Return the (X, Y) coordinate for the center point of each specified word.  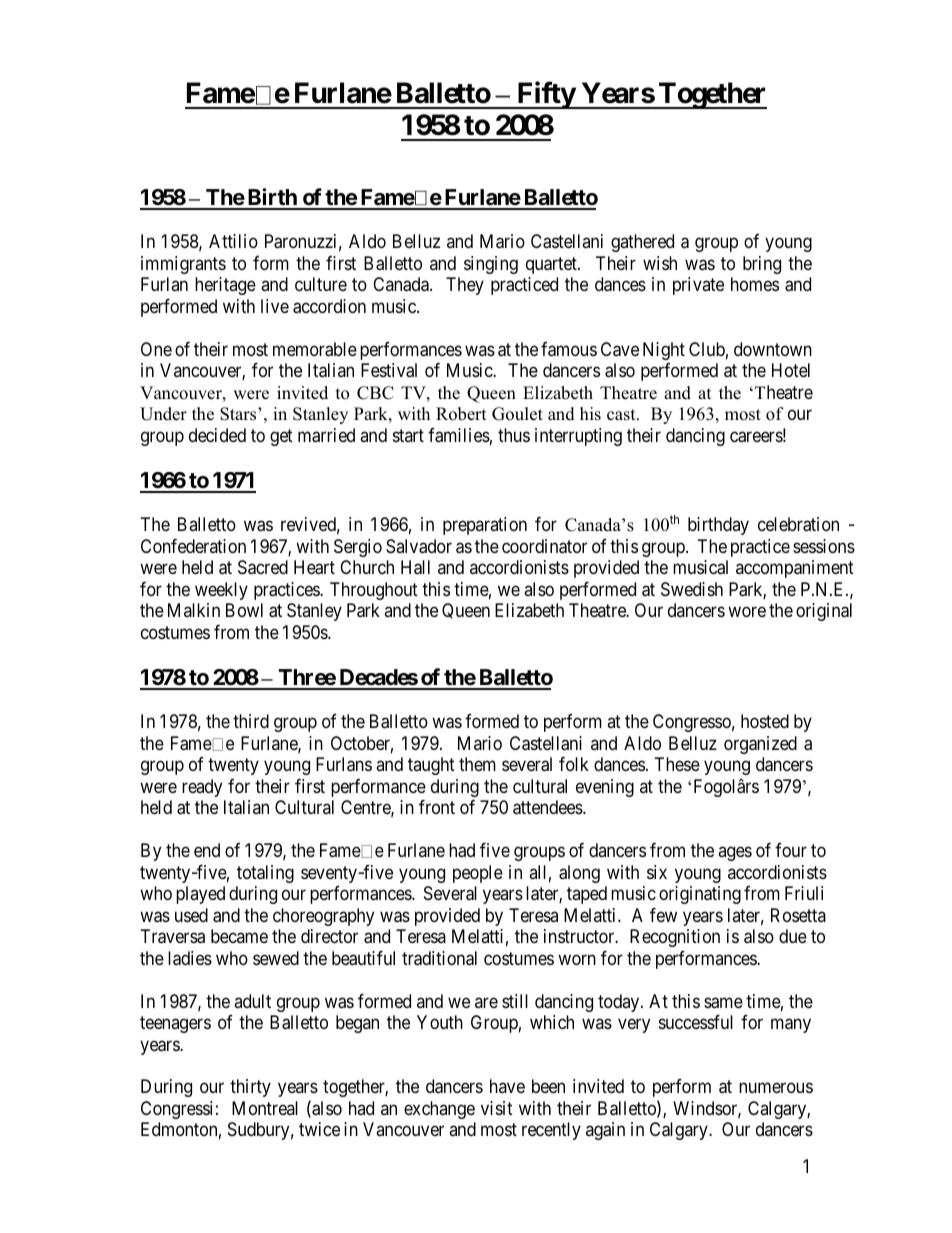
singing (491, 265)
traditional (439, 958)
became (239, 936)
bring (762, 265)
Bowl (244, 610)
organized (760, 745)
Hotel (791, 370)
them (477, 764)
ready (202, 788)
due (793, 936)
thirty (250, 1088)
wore (747, 612)
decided (217, 435)
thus (514, 435)
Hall (415, 567)
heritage (225, 286)
